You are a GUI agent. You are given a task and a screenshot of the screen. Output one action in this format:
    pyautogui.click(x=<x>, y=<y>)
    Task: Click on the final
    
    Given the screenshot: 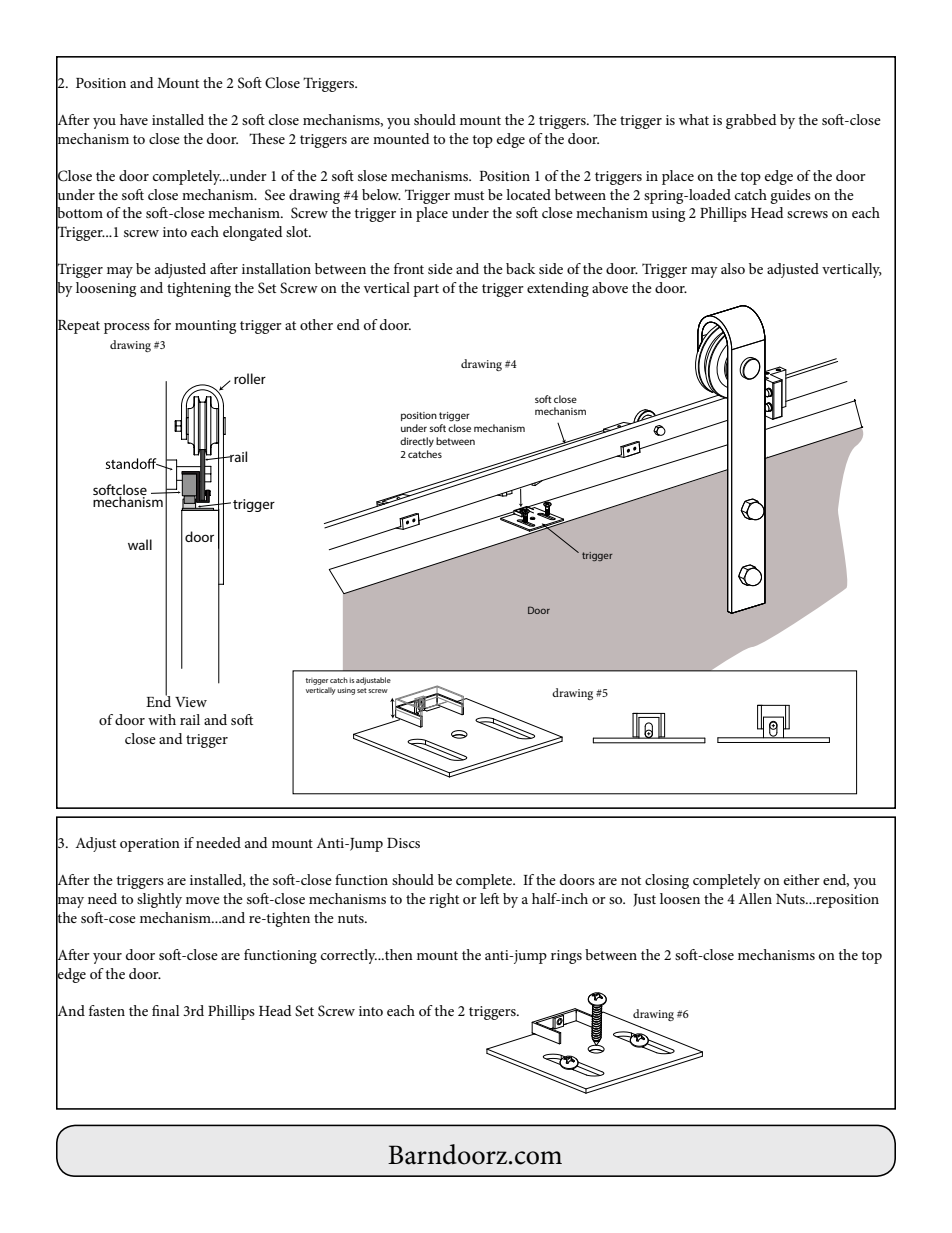 What is the action you would take?
    pyautogui.click(x=166, y=1010)
